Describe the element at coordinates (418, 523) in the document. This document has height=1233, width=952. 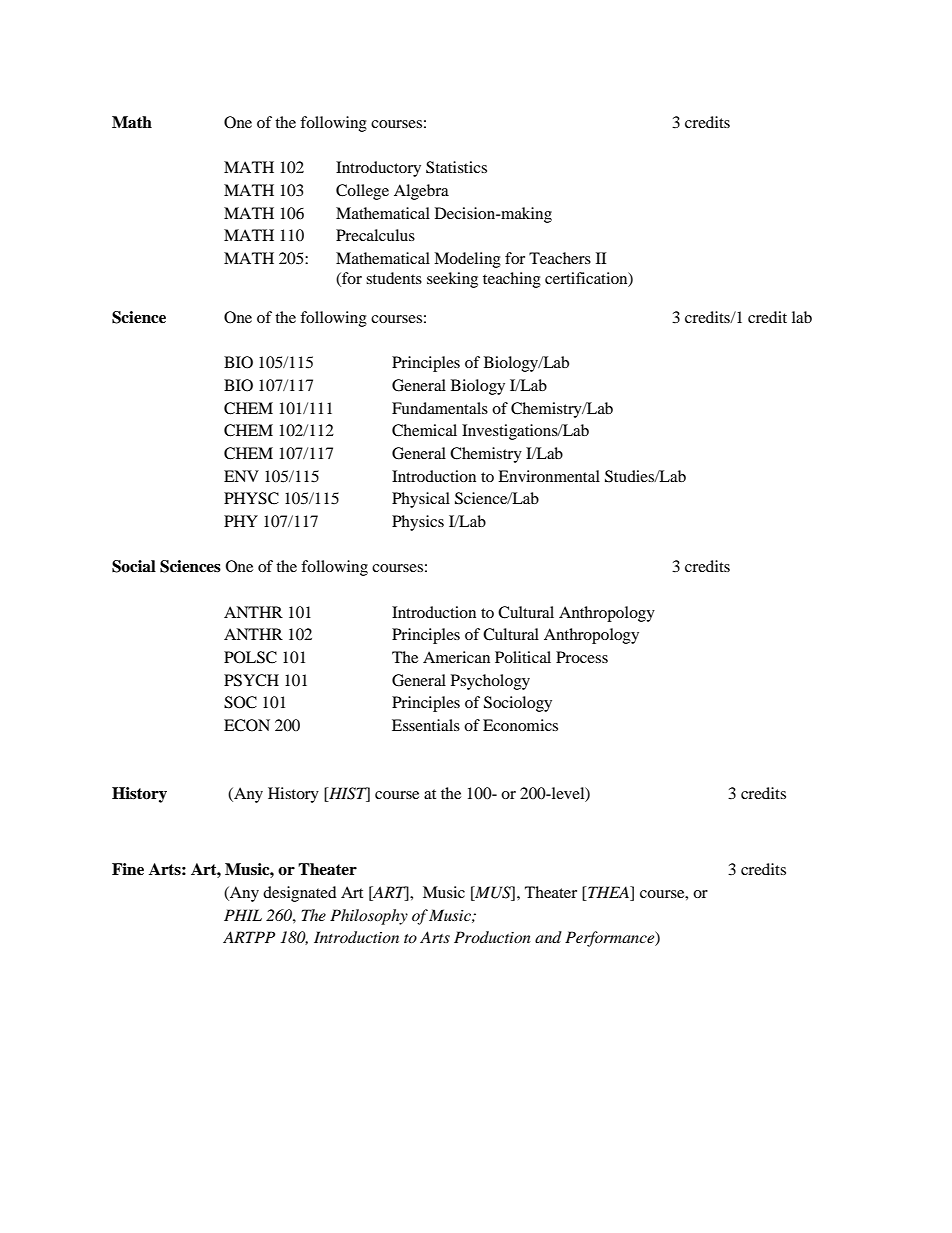
I see `Physics` at that location.
